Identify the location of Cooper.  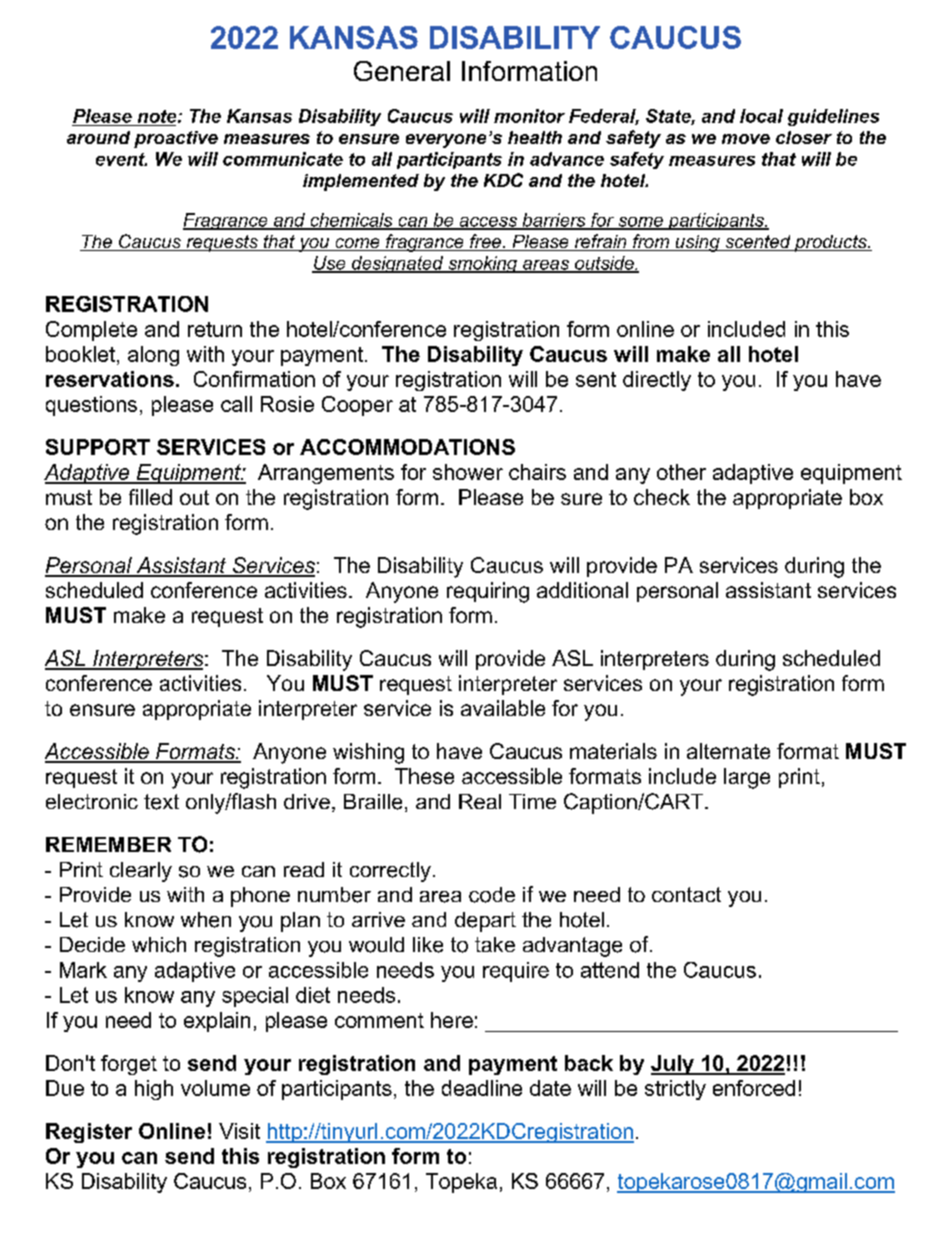
(357, 406).
